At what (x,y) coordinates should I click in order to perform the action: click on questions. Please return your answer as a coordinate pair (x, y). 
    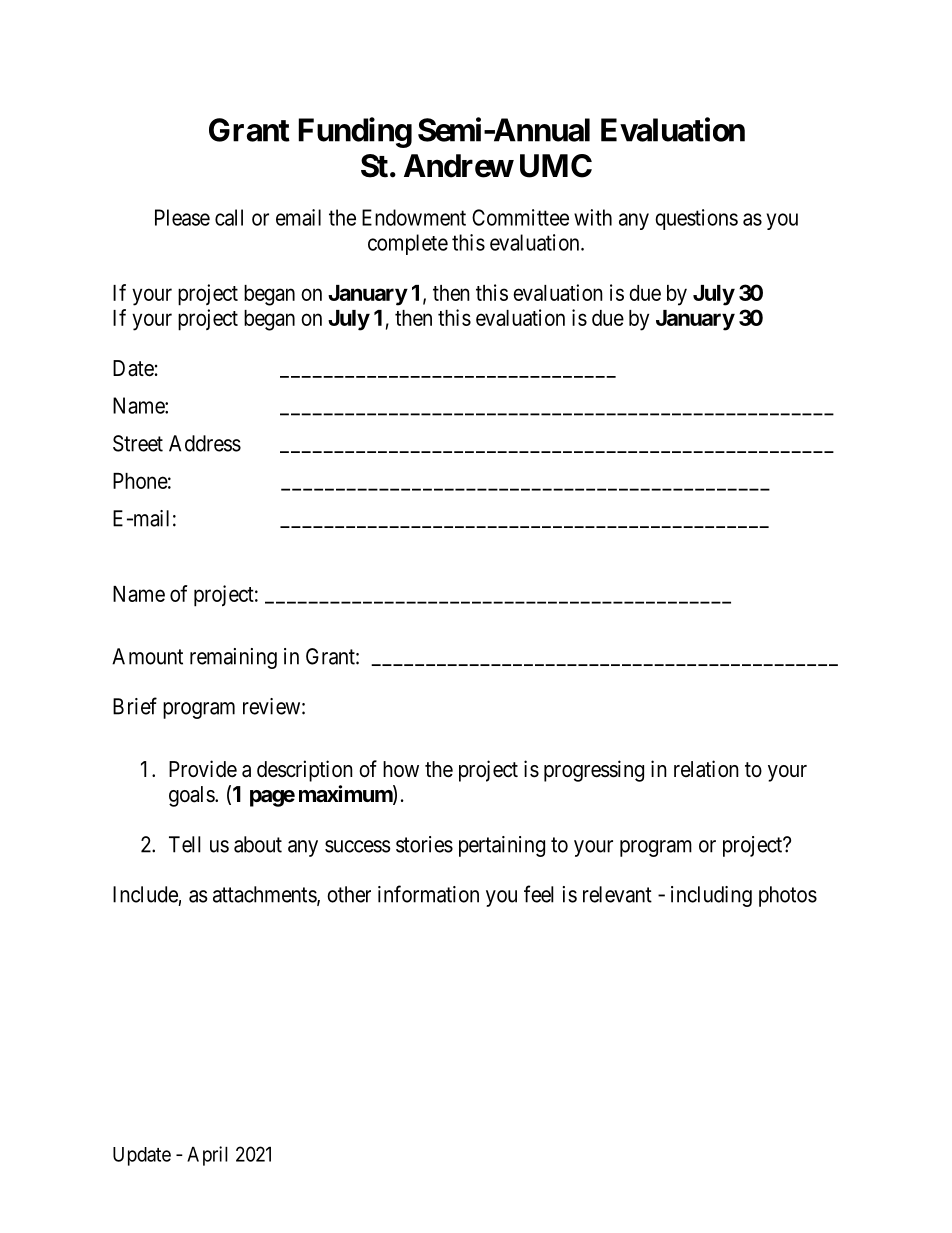
    Looking at the image, I should click on (696, 219).
